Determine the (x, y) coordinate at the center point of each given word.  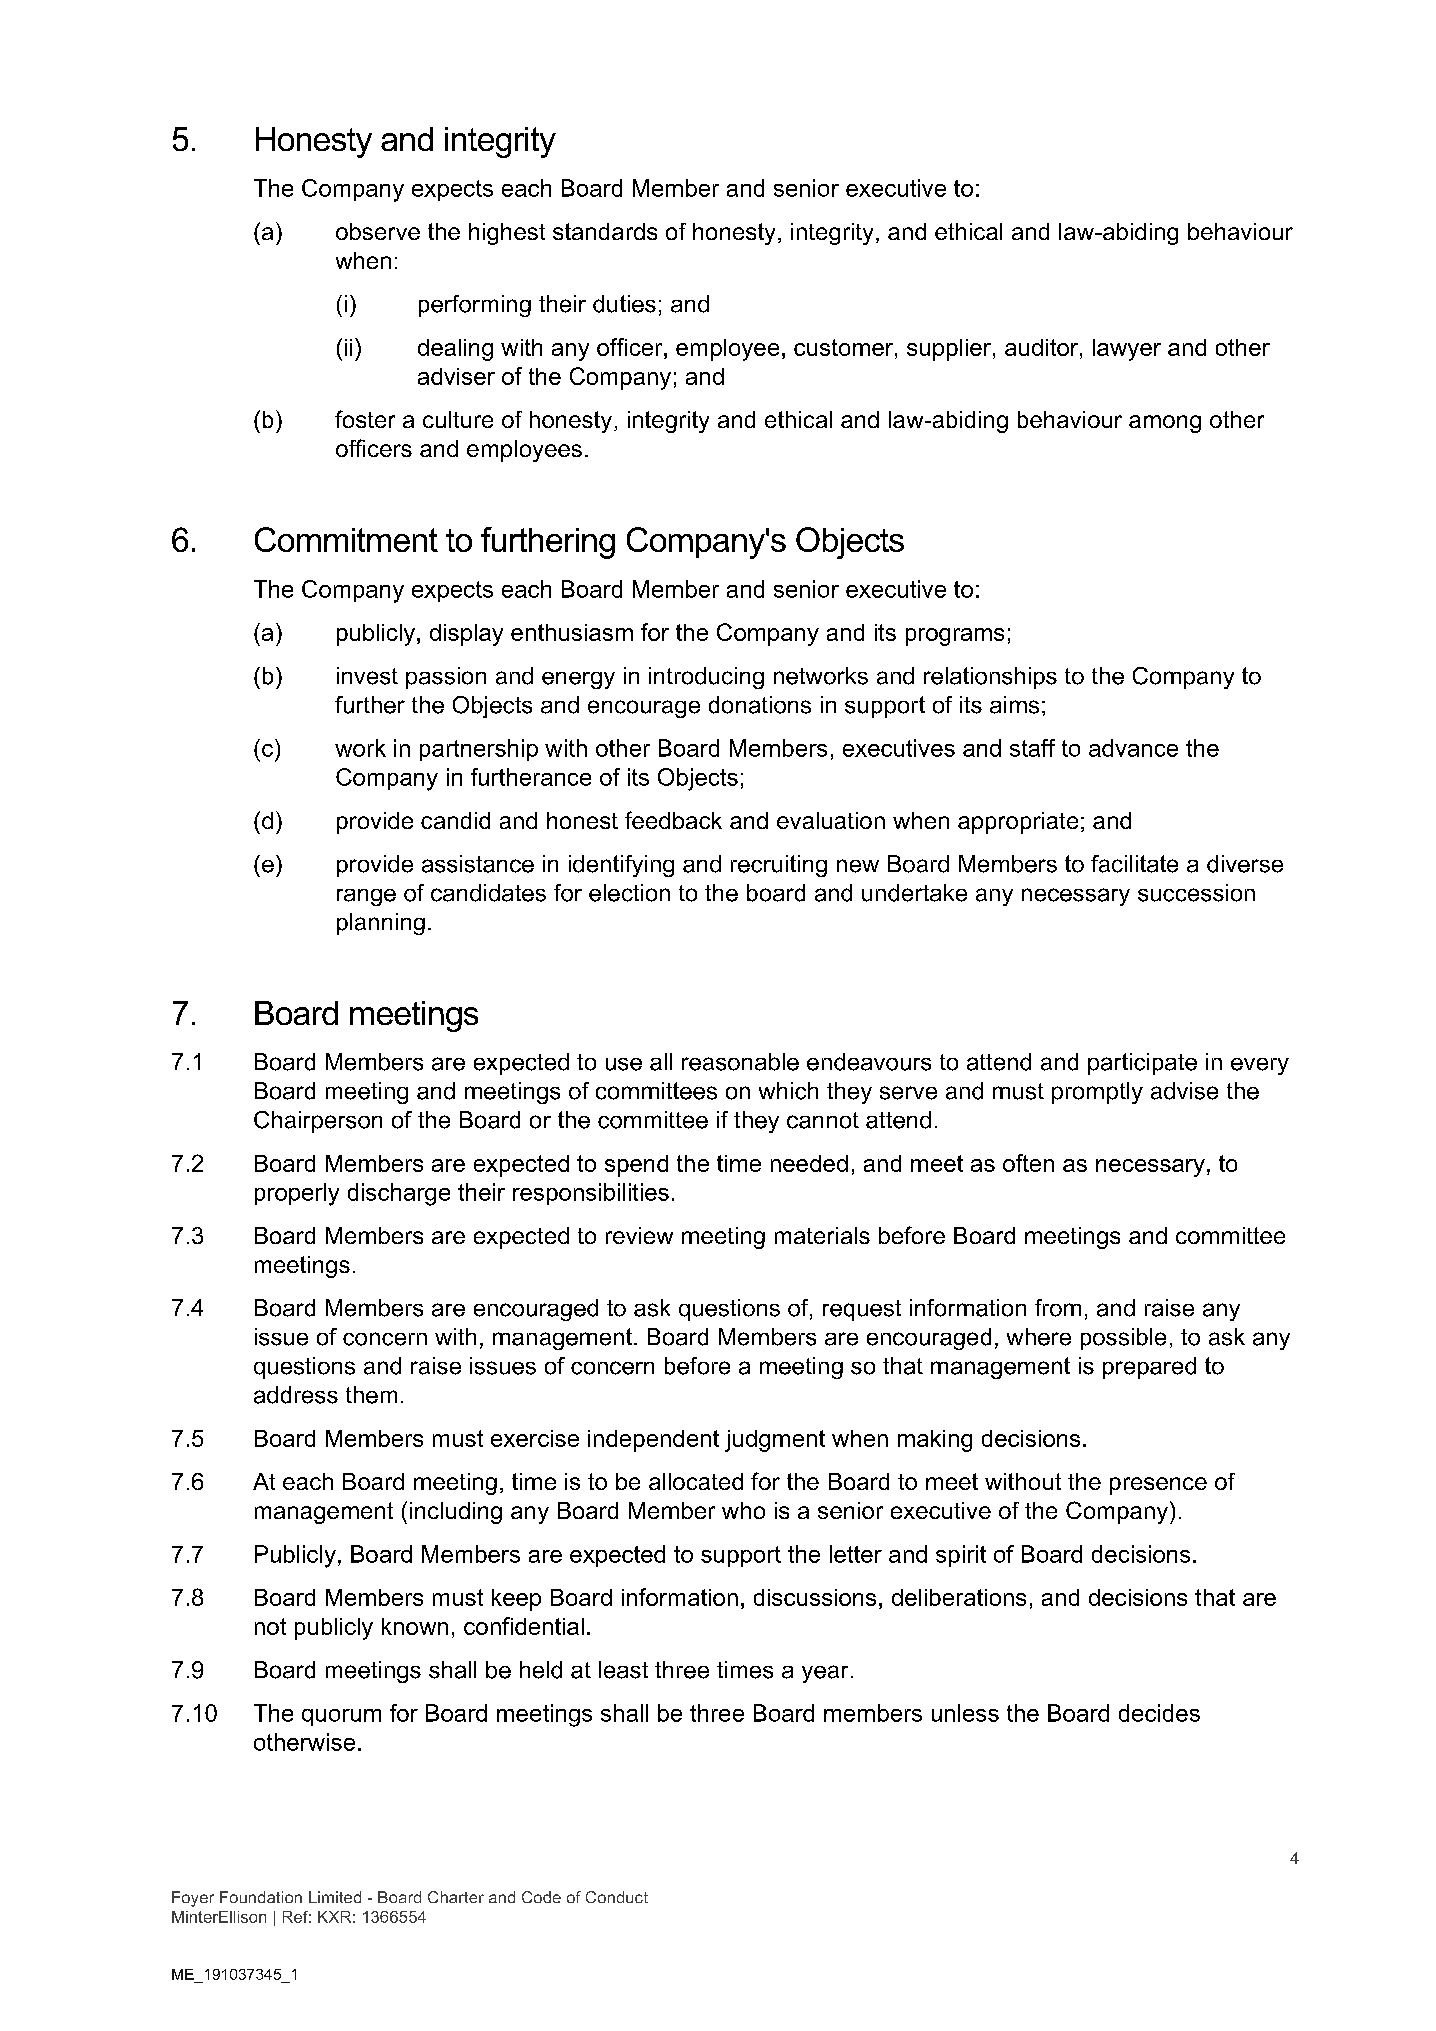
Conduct (617, 1897)
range (366, 897)
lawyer (1127, 350)
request (862, 1310)
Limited (335, 1897)
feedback (673, 820)
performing (475, 306)
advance (1133, 748)
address (296, 1395)
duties (624, 304)
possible (1123, 1339)
